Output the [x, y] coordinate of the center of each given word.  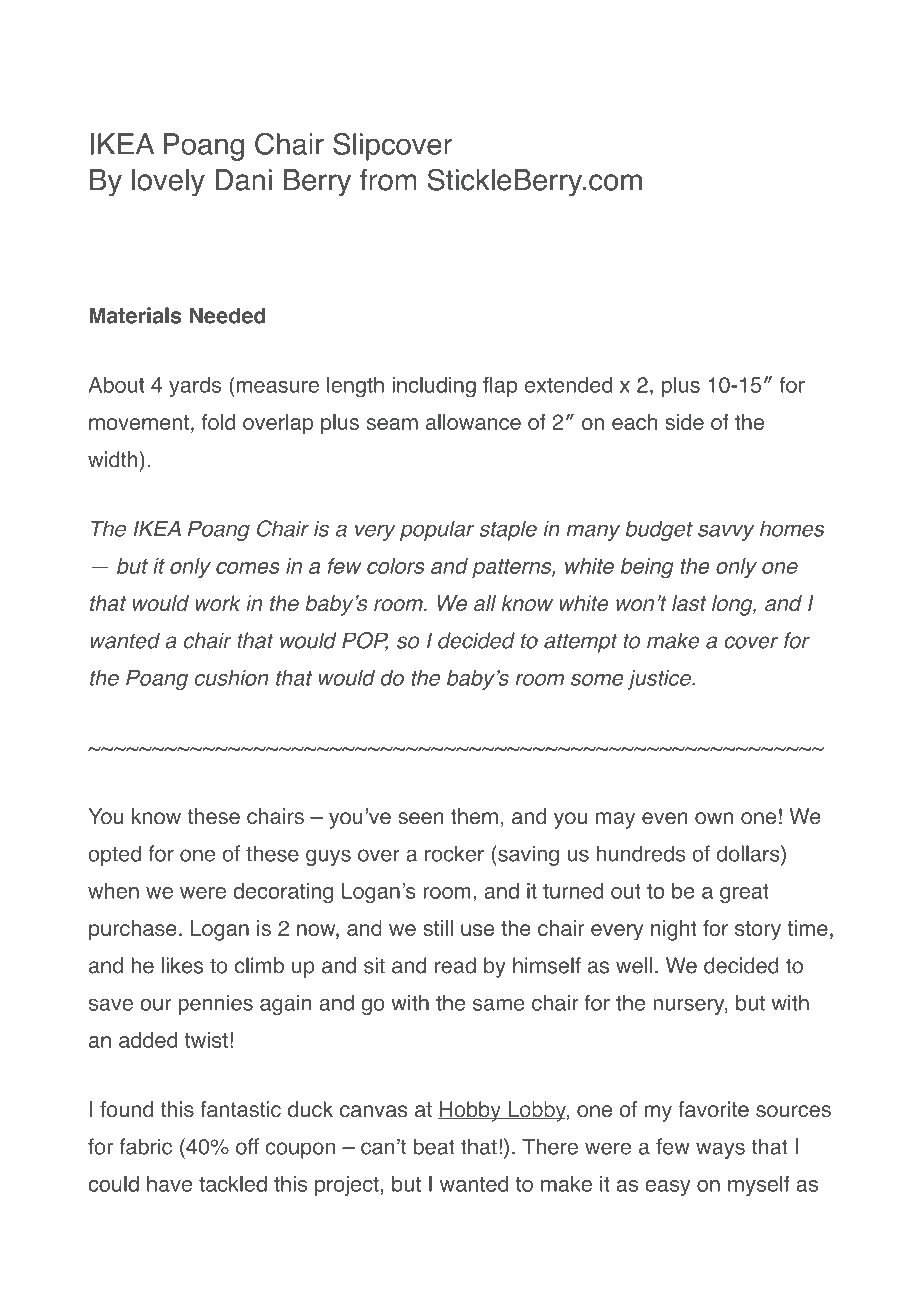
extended [568, 385]
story [758, 931]
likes [182, 965]
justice [660, 680]
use [477, 930]
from [388, 180]
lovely [168, 183]
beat [434, 1146]
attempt [580, 643]
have [169, 1184]
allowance [473, 422]
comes [248, 568]
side [684, 422]
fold [218, 422]
